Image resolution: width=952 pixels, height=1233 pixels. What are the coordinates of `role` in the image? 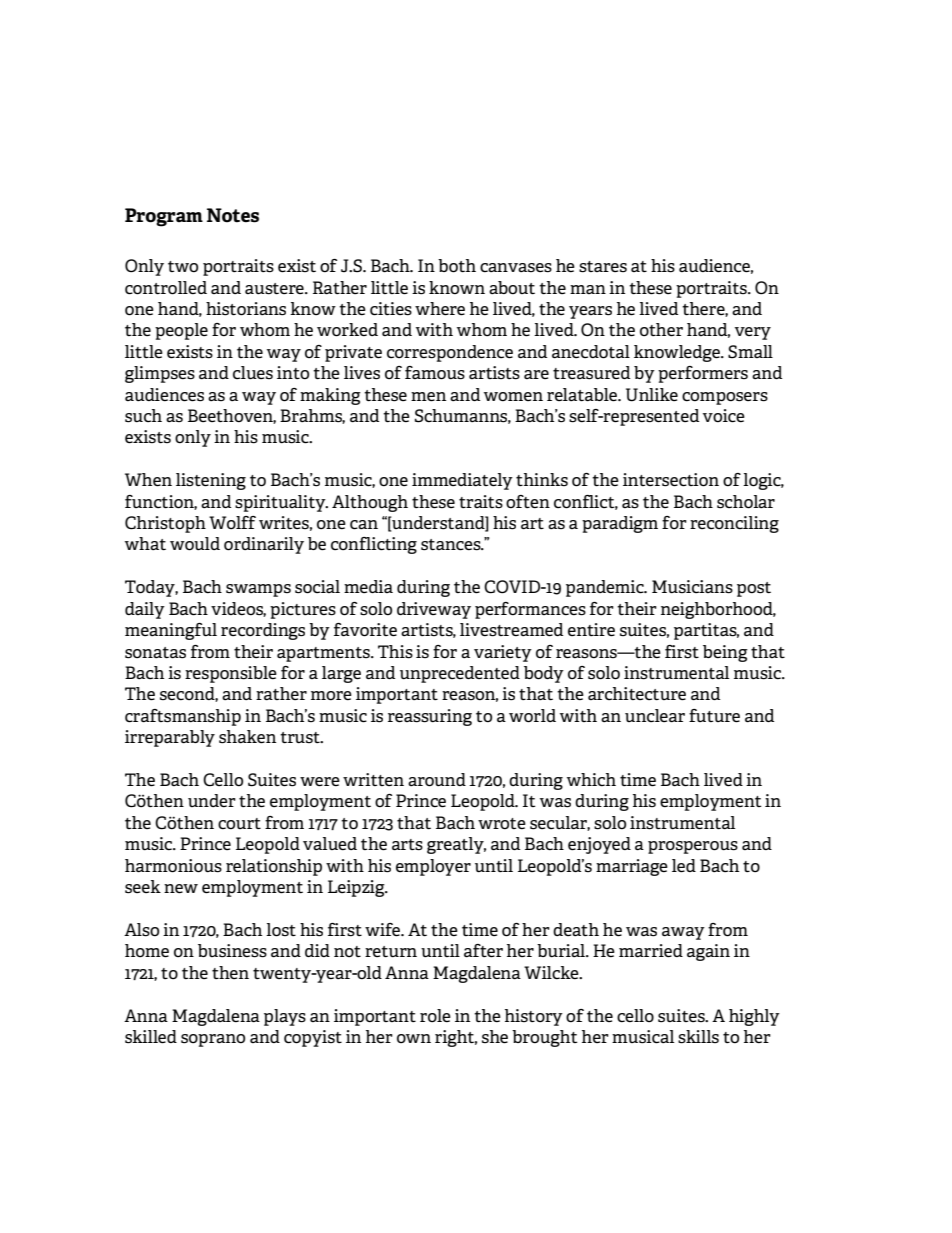 It's located at (435, 1015).
